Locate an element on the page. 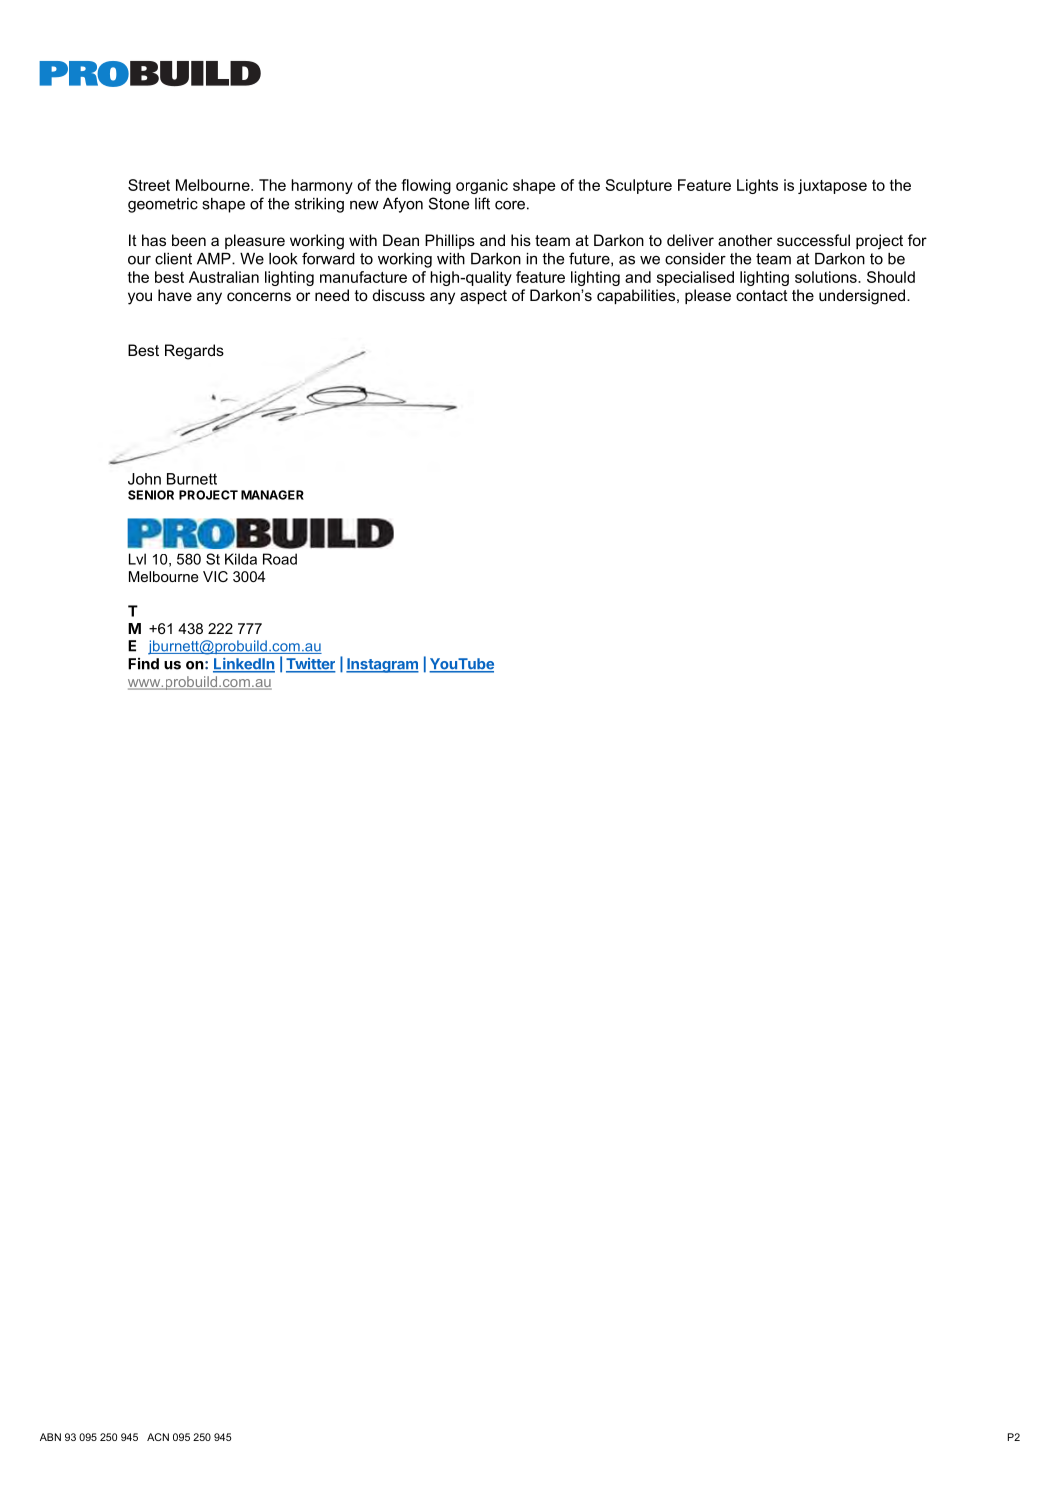  VIC is located at coordinates (215, 576).
